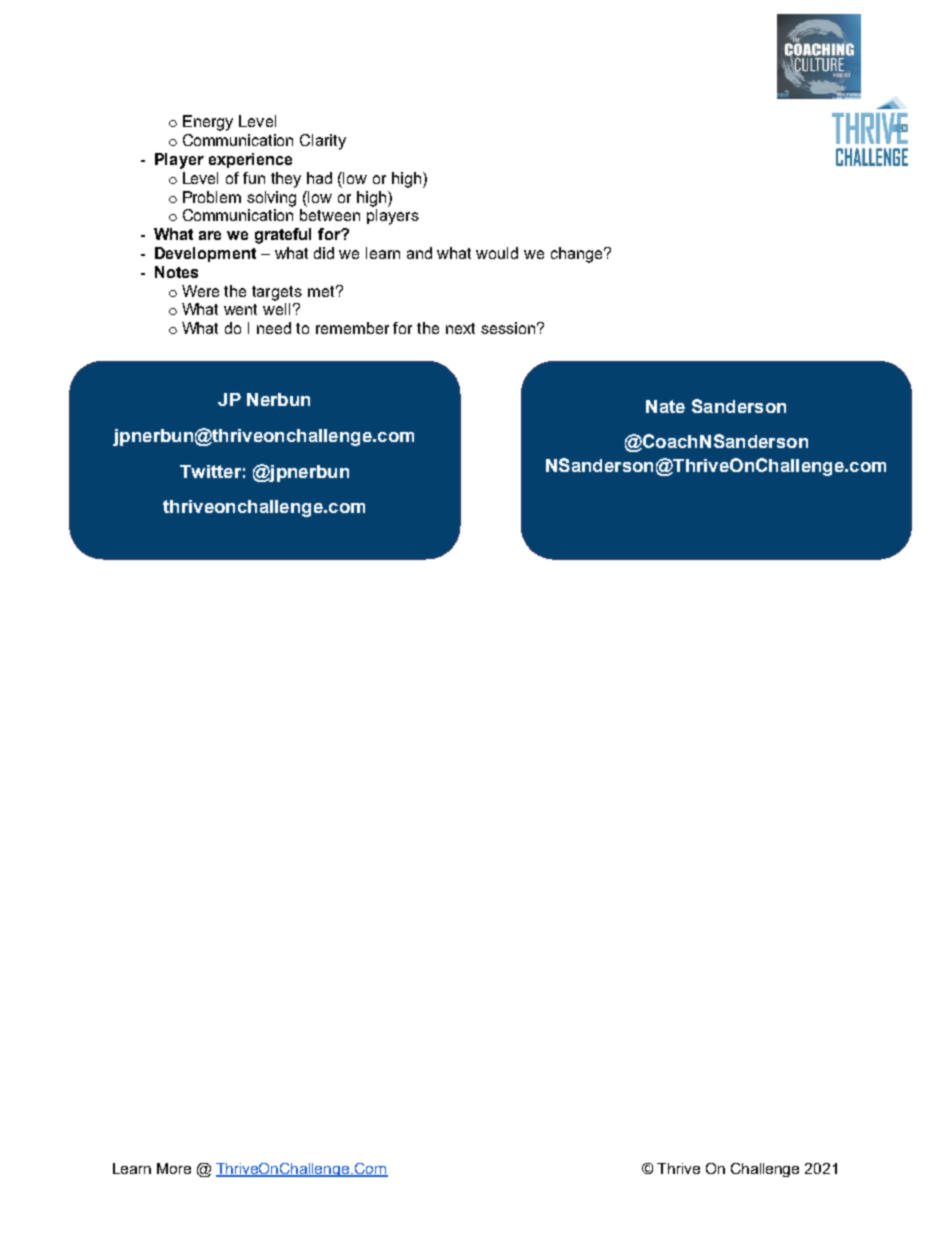  I want to click on change, so click(578, 255).
